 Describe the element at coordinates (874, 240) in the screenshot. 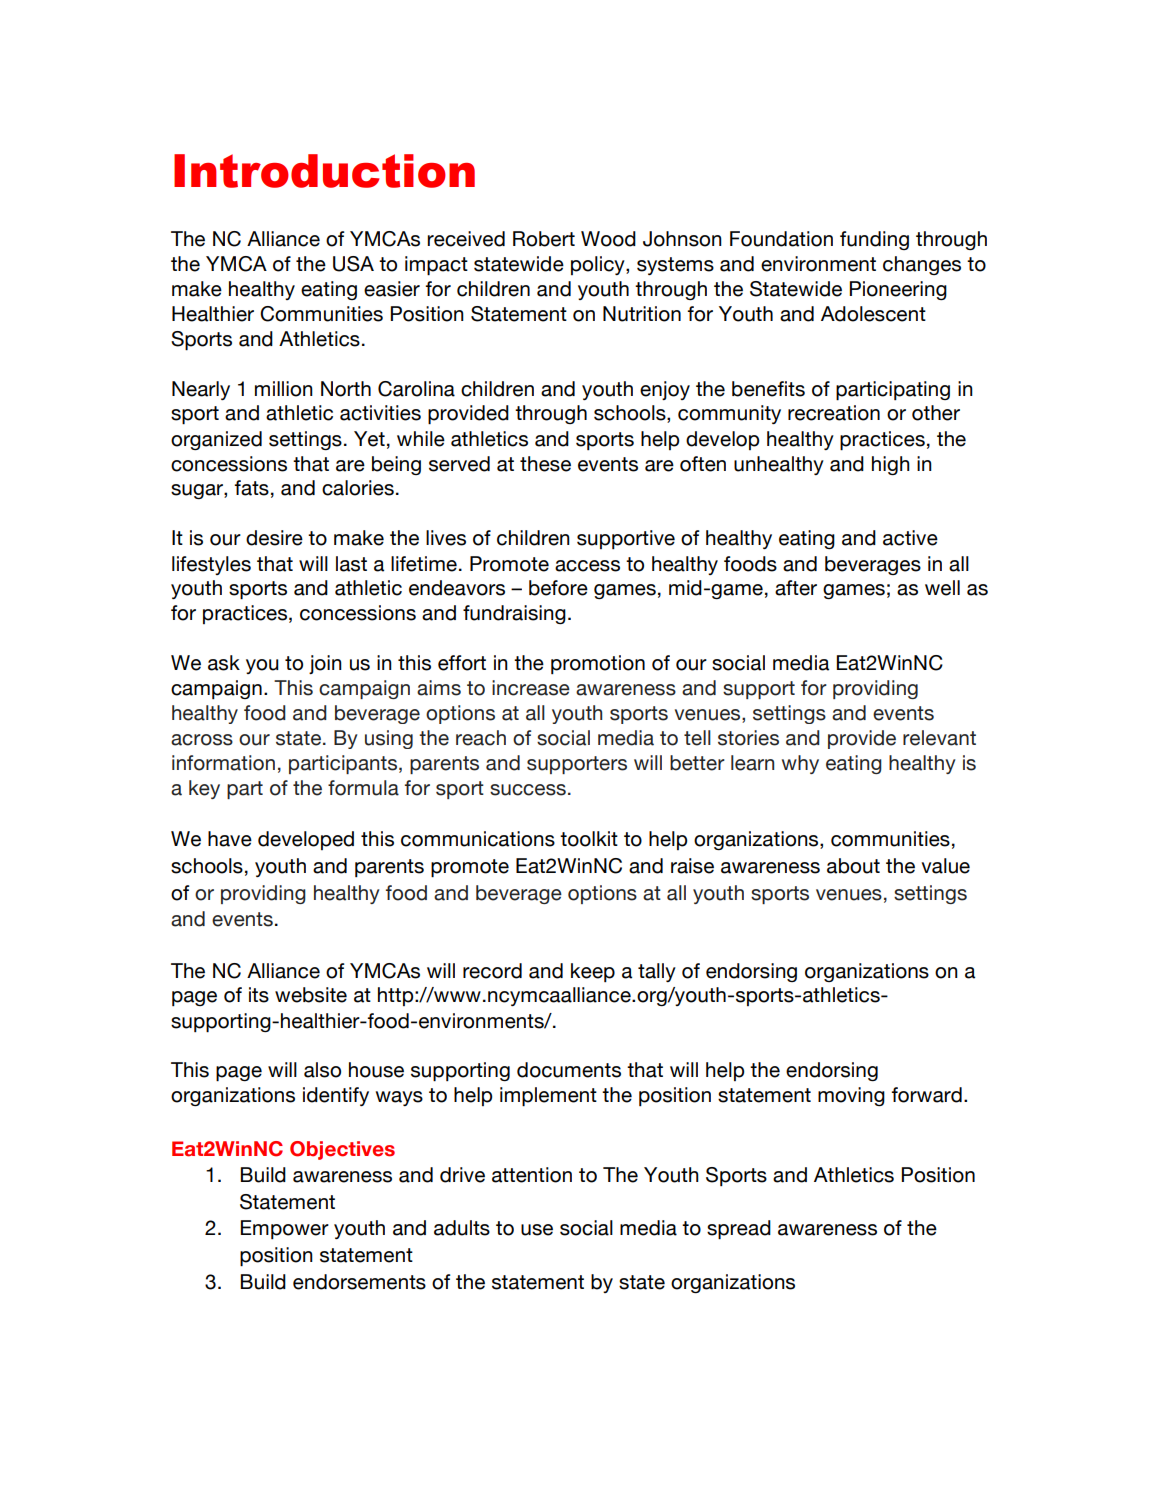

I see `funding` at that location.
